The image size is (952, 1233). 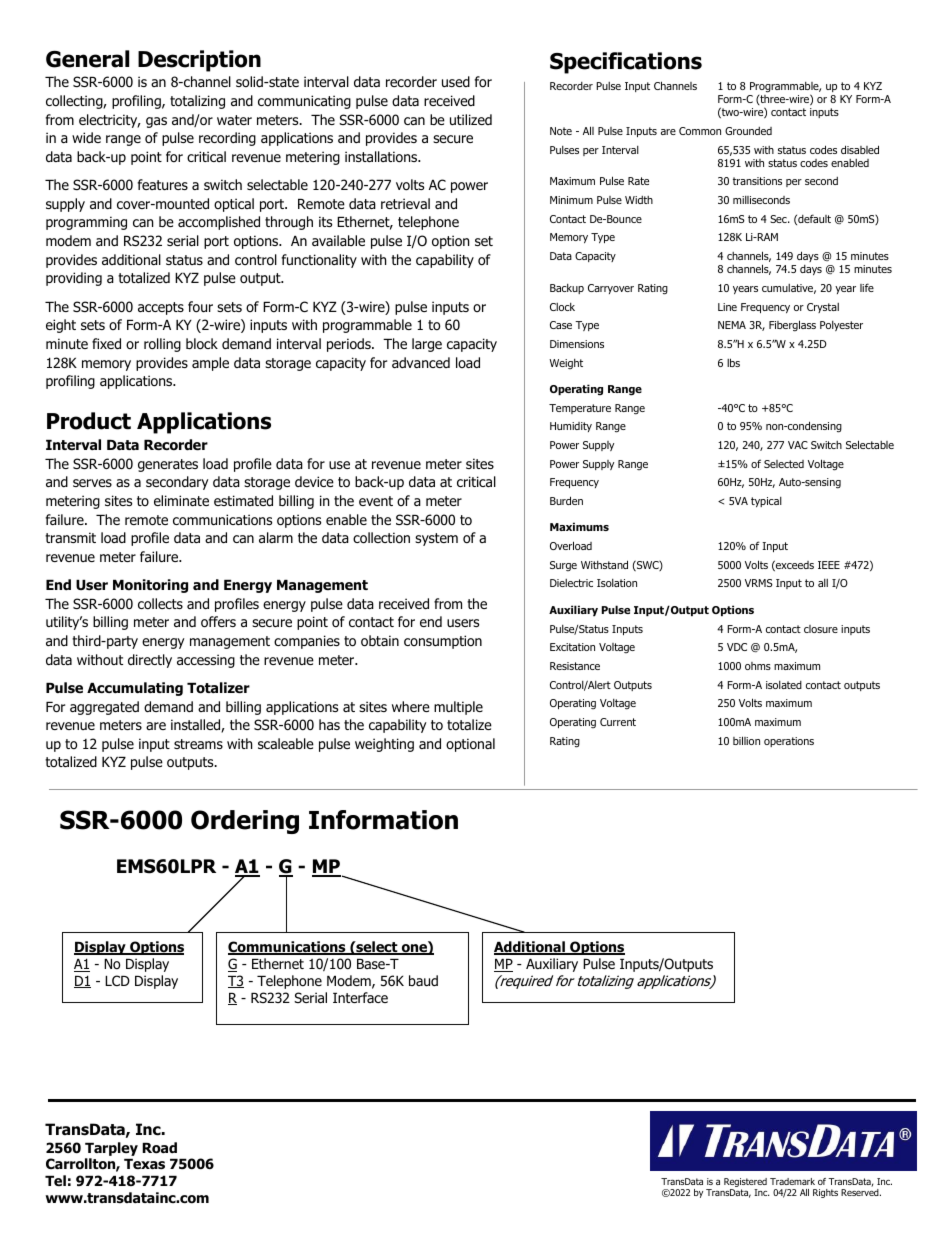 What do you see at coordinates (156, 122) in the page?
I see `gas` at bounding box center [156, 122].
